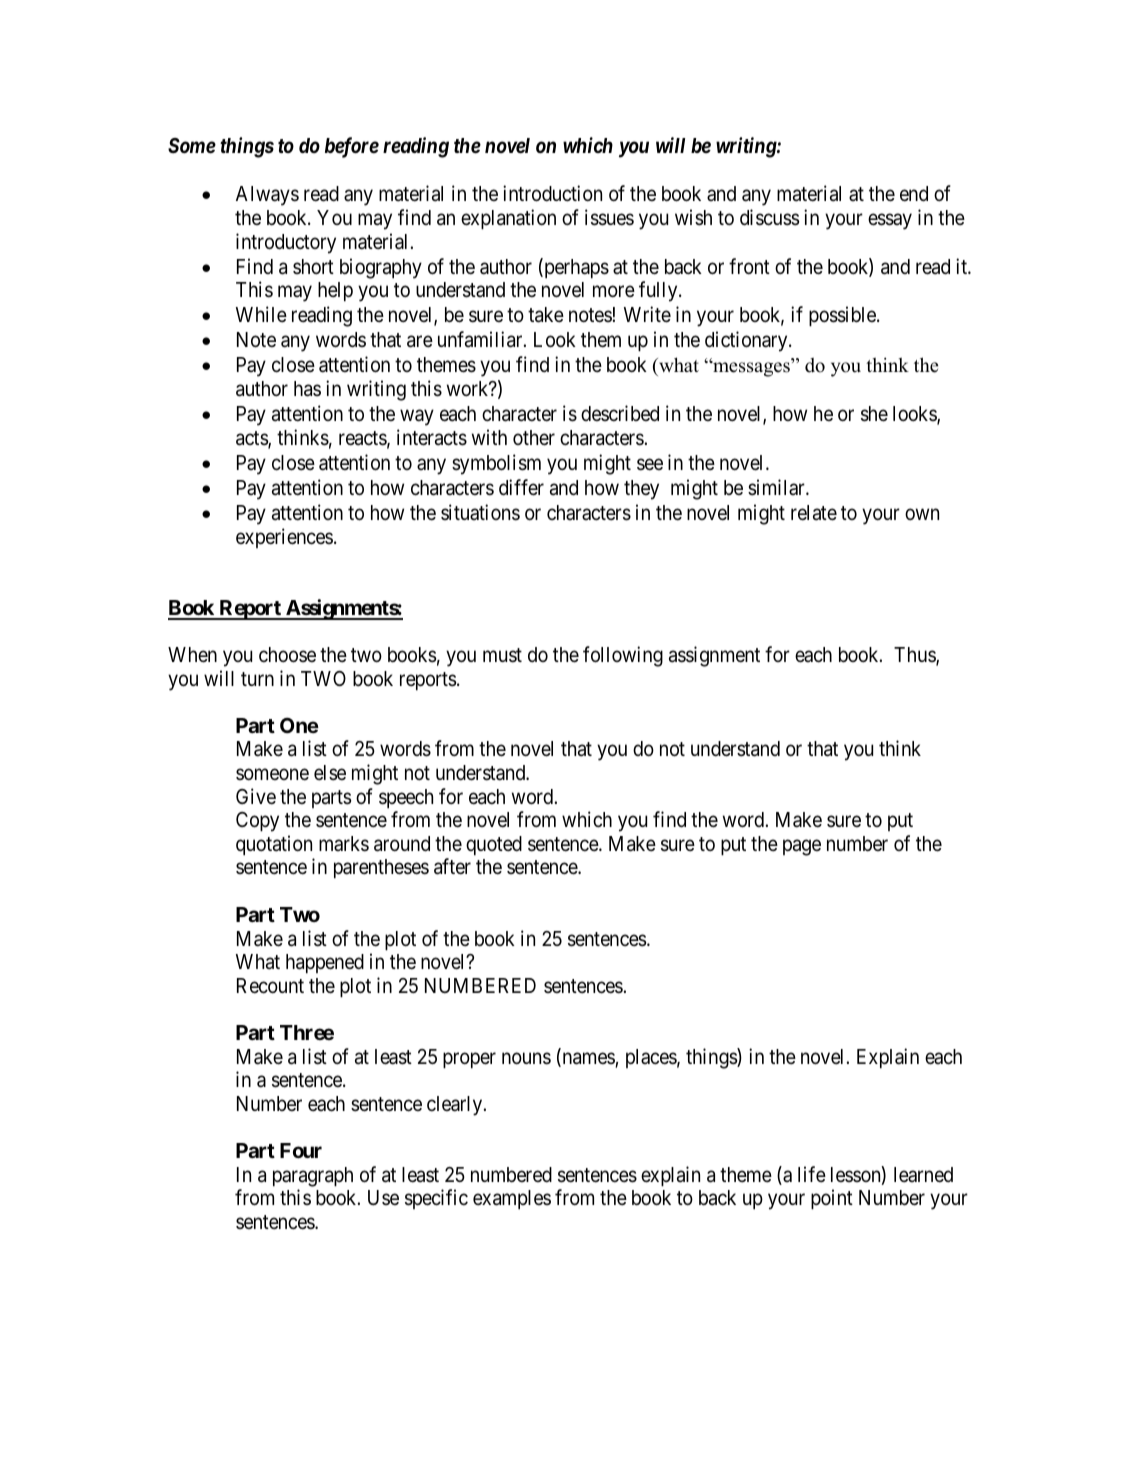 Image resolution: width=1143 pixels, height=1479 pixels. What do you see at coordinates (812, 1174) in the image?
I see `life` at bounding box center [812, 1174].
